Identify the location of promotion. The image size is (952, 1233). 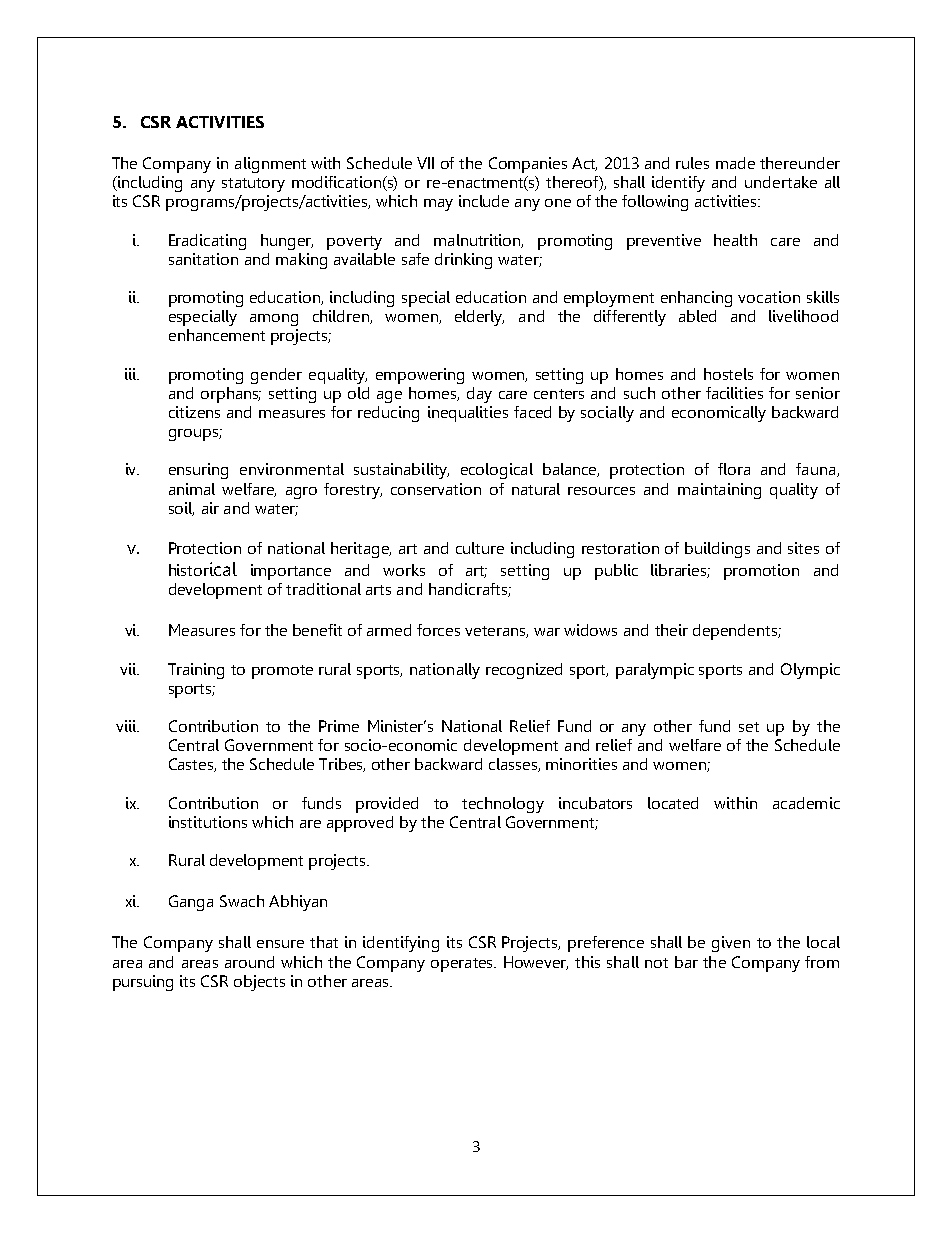
(761, 572).
